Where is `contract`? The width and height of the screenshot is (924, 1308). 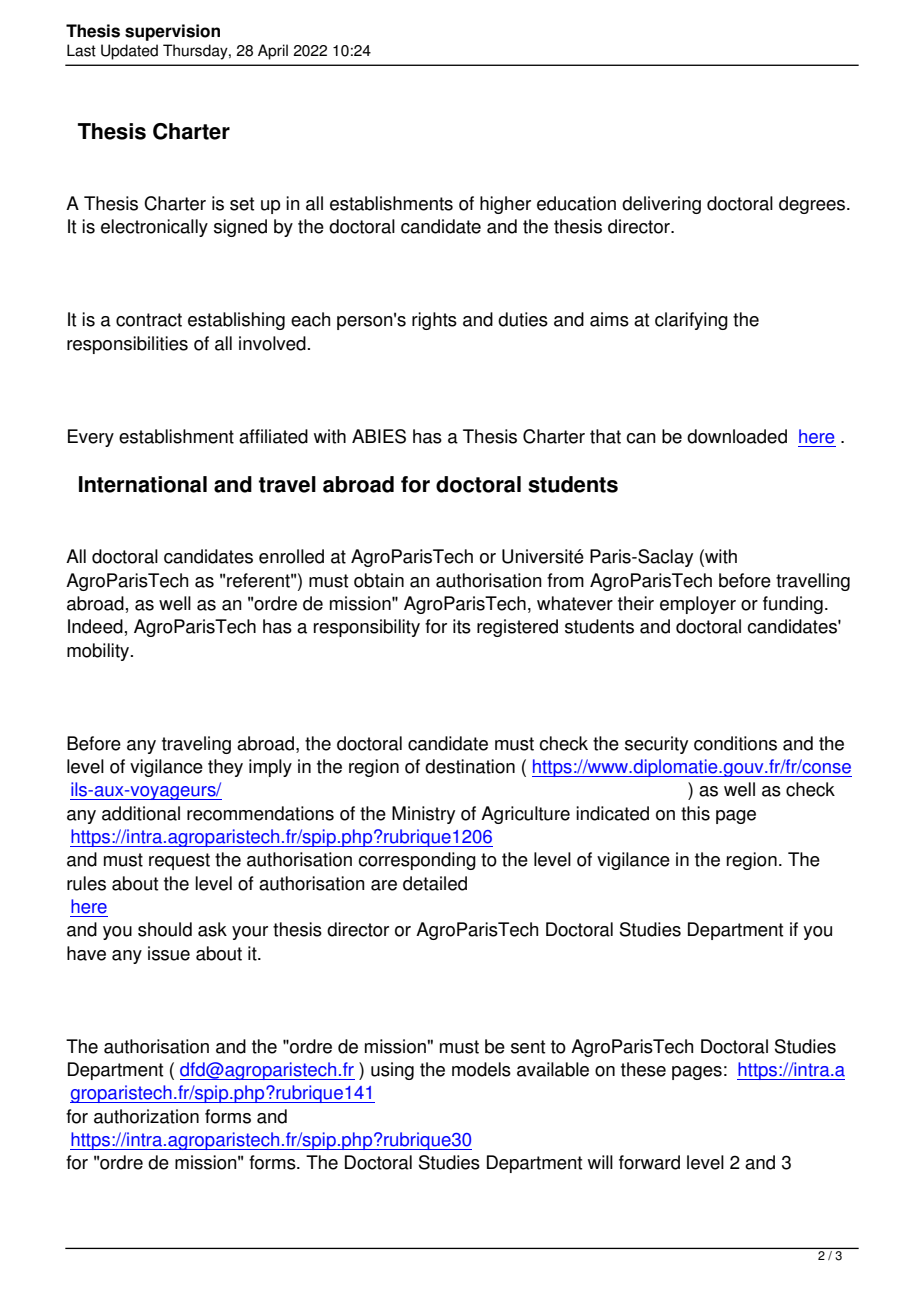 contract is located at coordinates (149, 320).
